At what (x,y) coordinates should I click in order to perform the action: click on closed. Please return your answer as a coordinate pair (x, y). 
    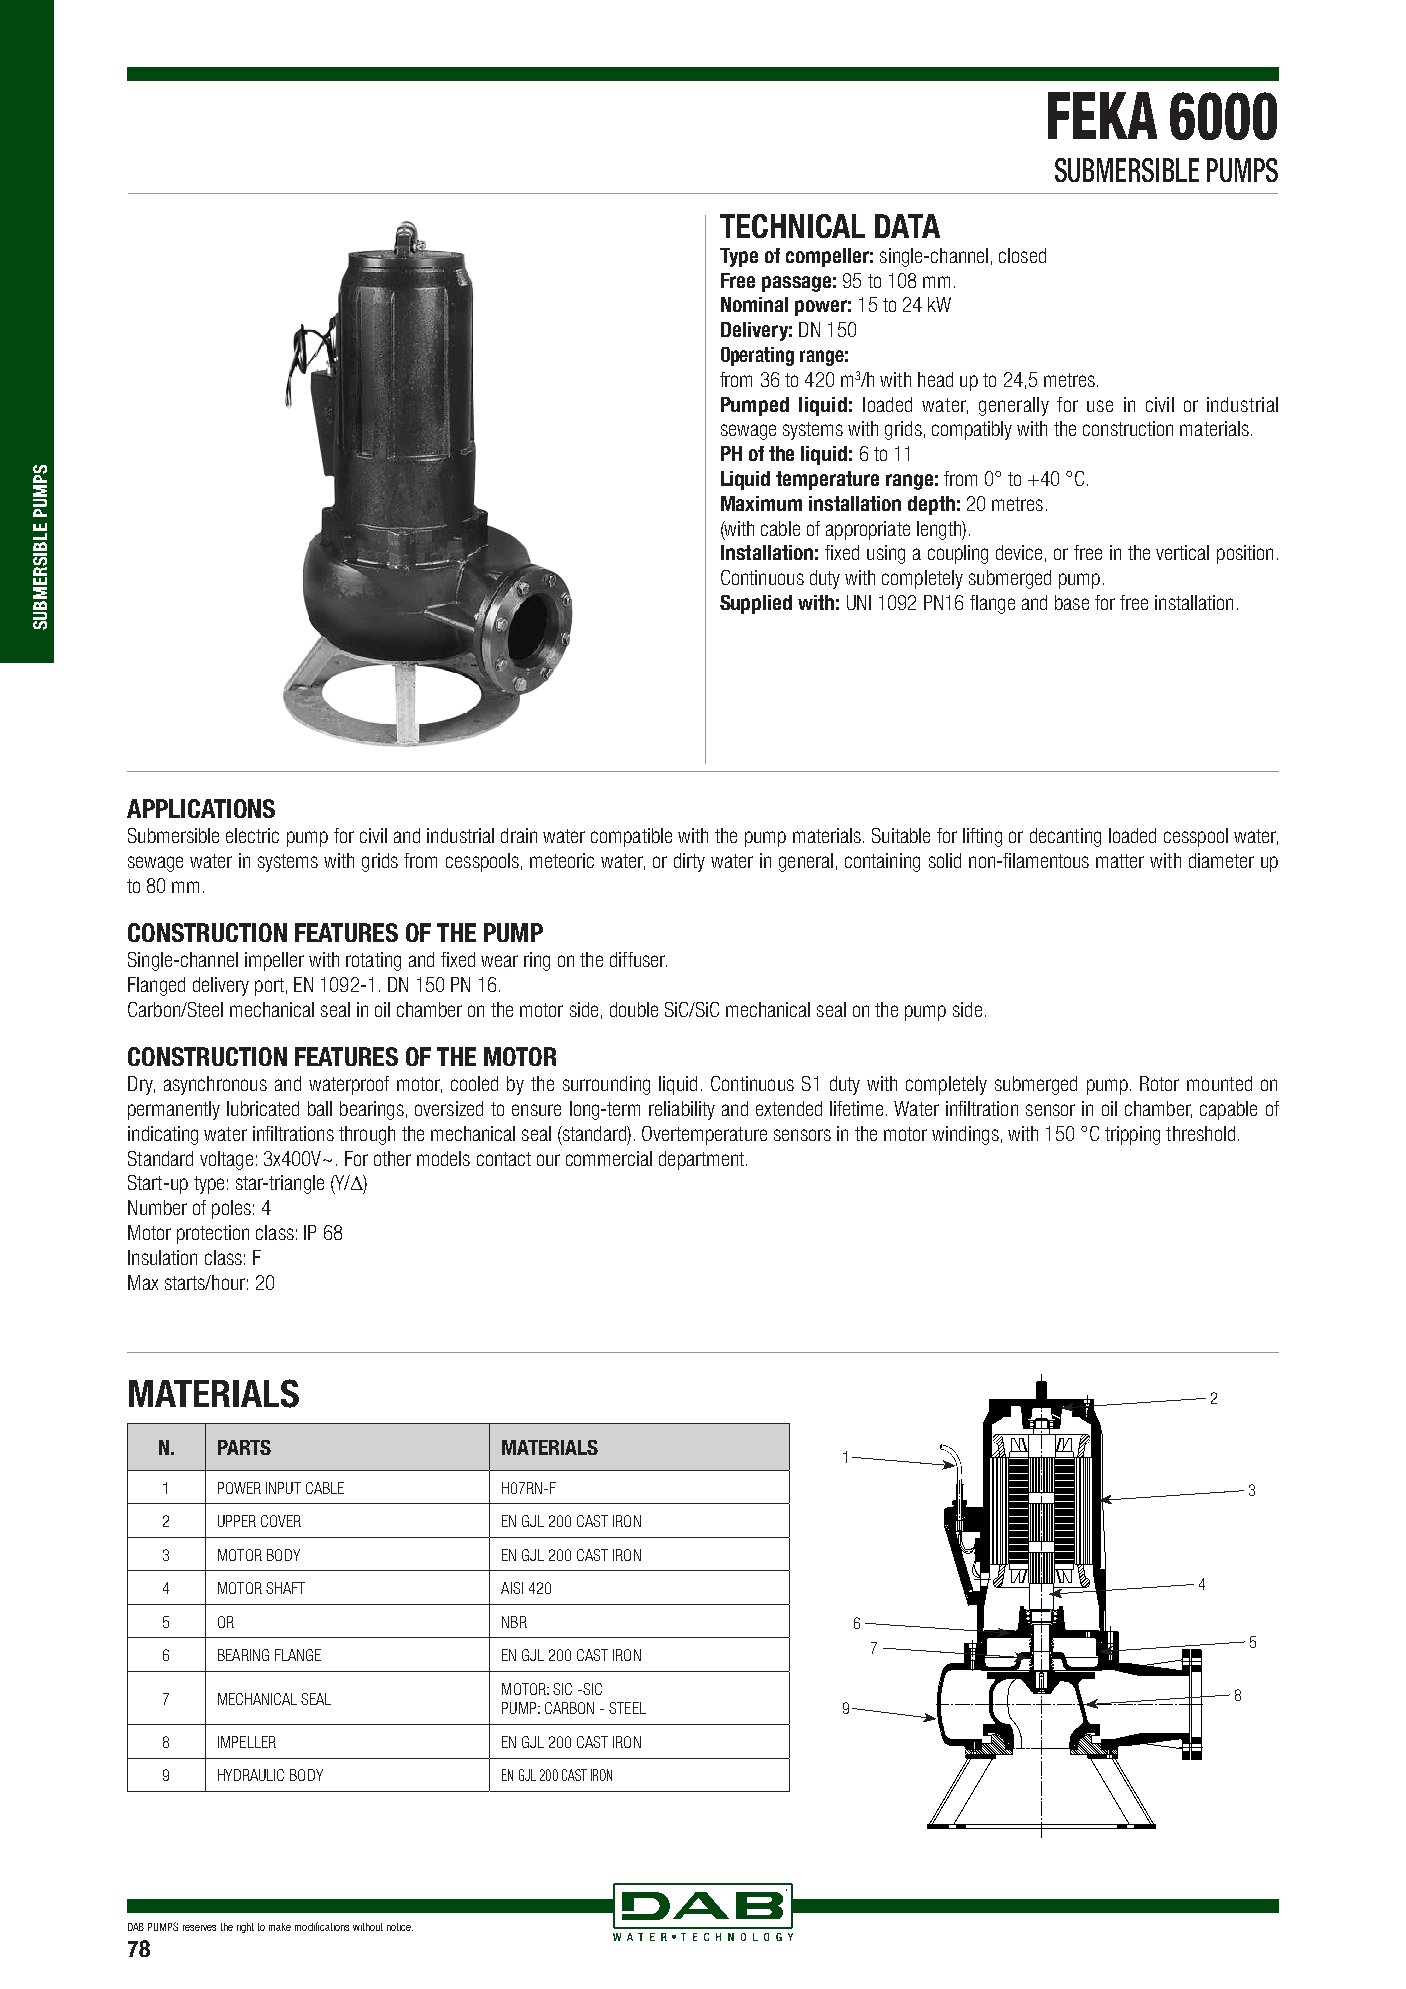
    Looking at the image, I should click on (1022, 255).
